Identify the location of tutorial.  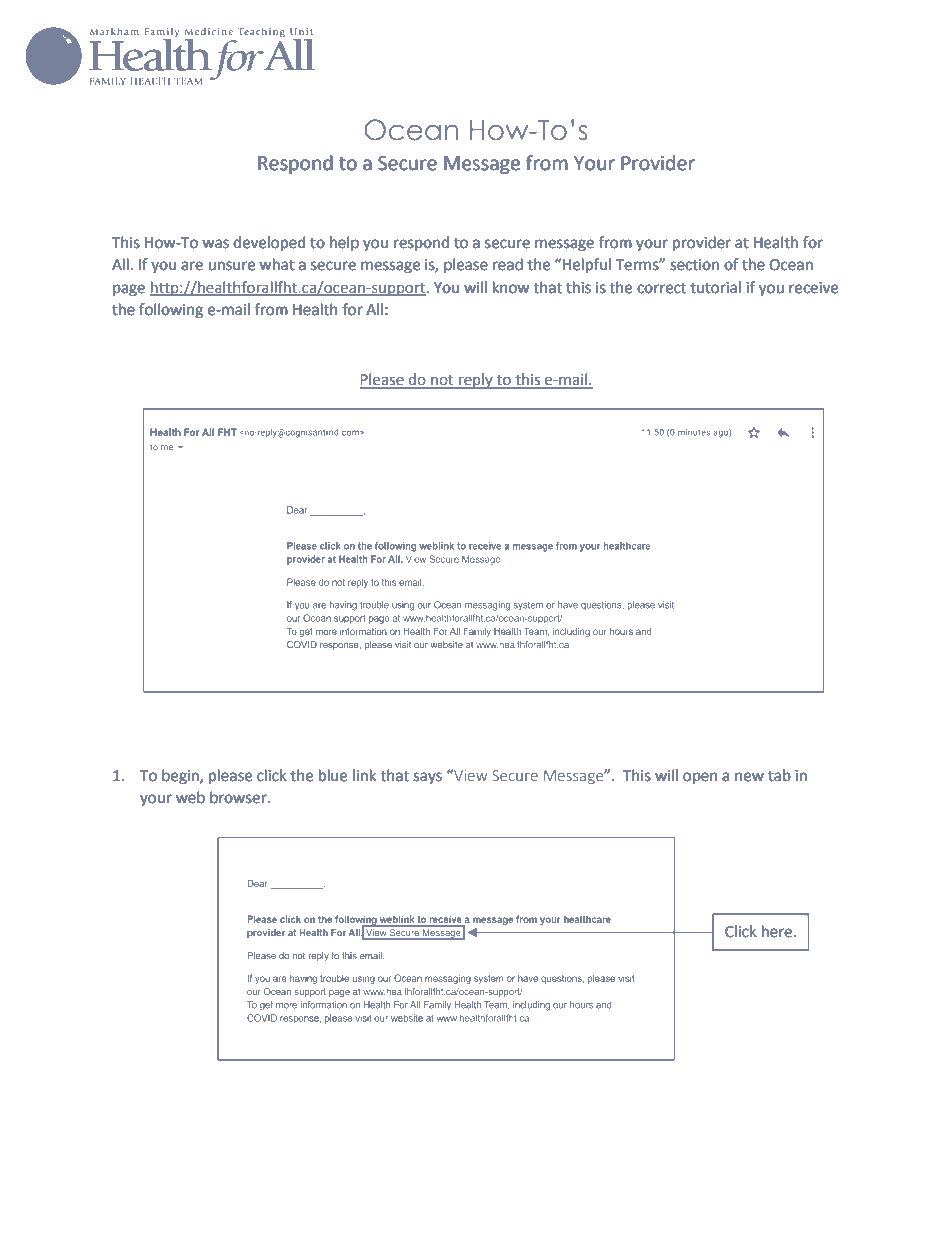
(715, 287).
